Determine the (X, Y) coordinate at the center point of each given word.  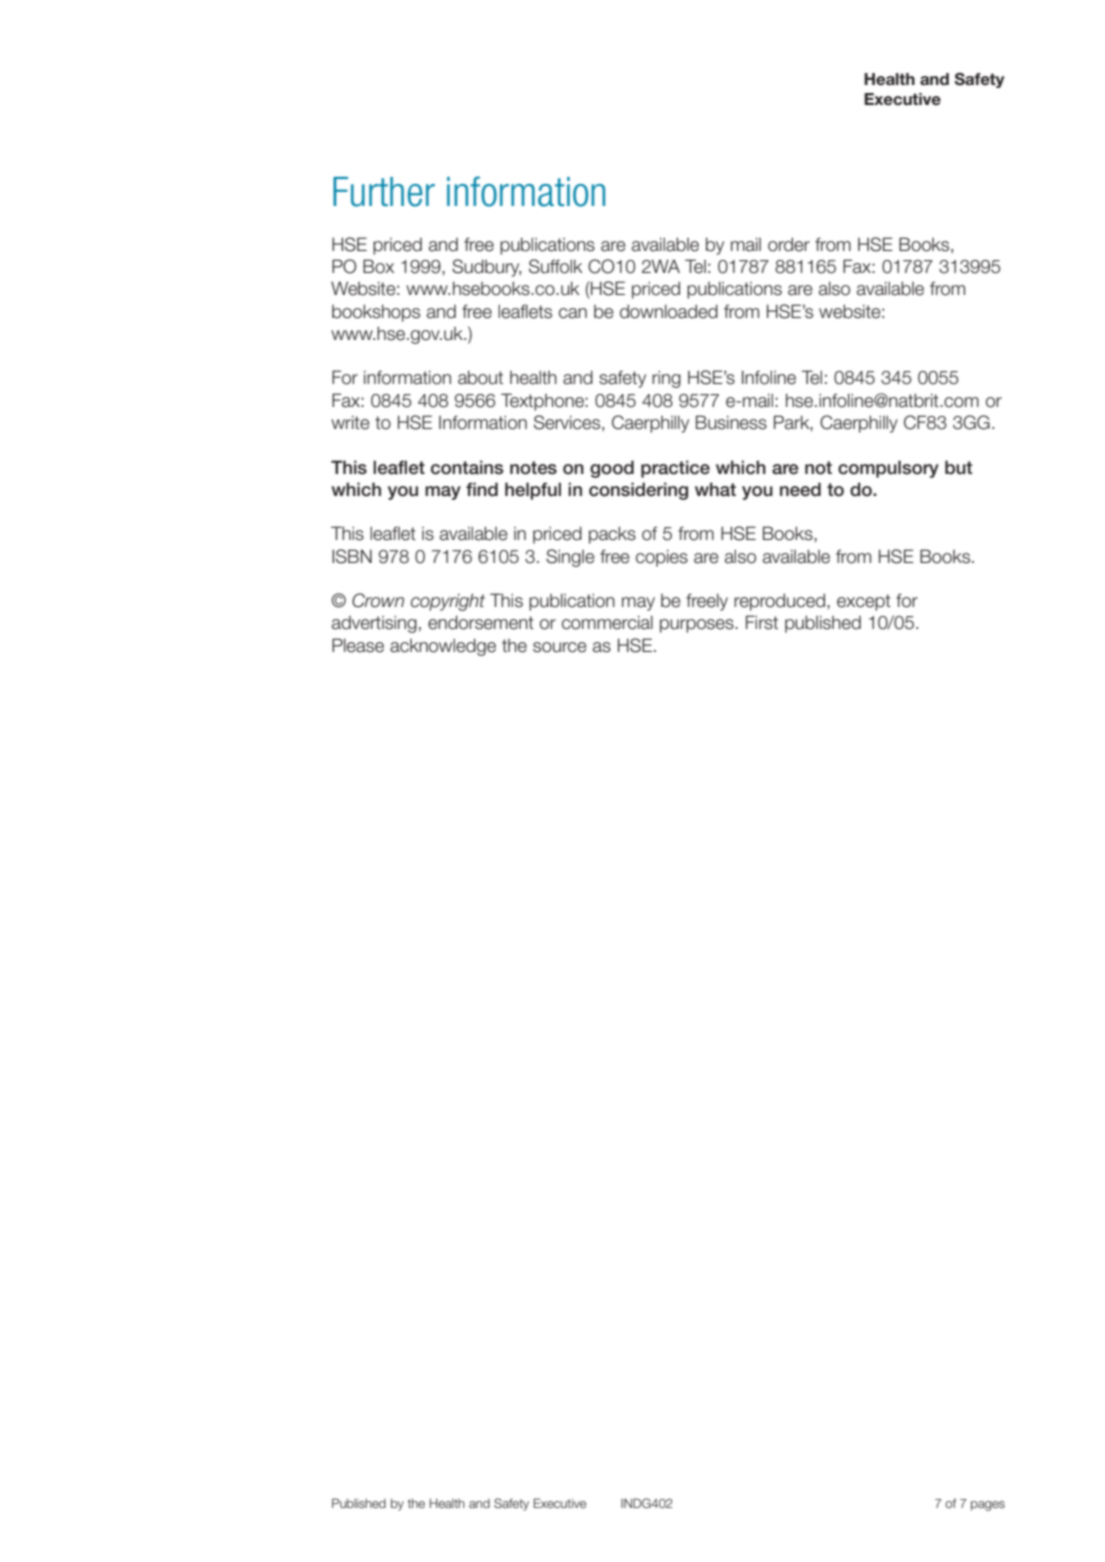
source (560, 647)
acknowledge (443, 647)
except (864, 602)
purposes (698, 626)
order (789, 244)
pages (988, 1506)
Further (384, 192)
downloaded (669, 311)
